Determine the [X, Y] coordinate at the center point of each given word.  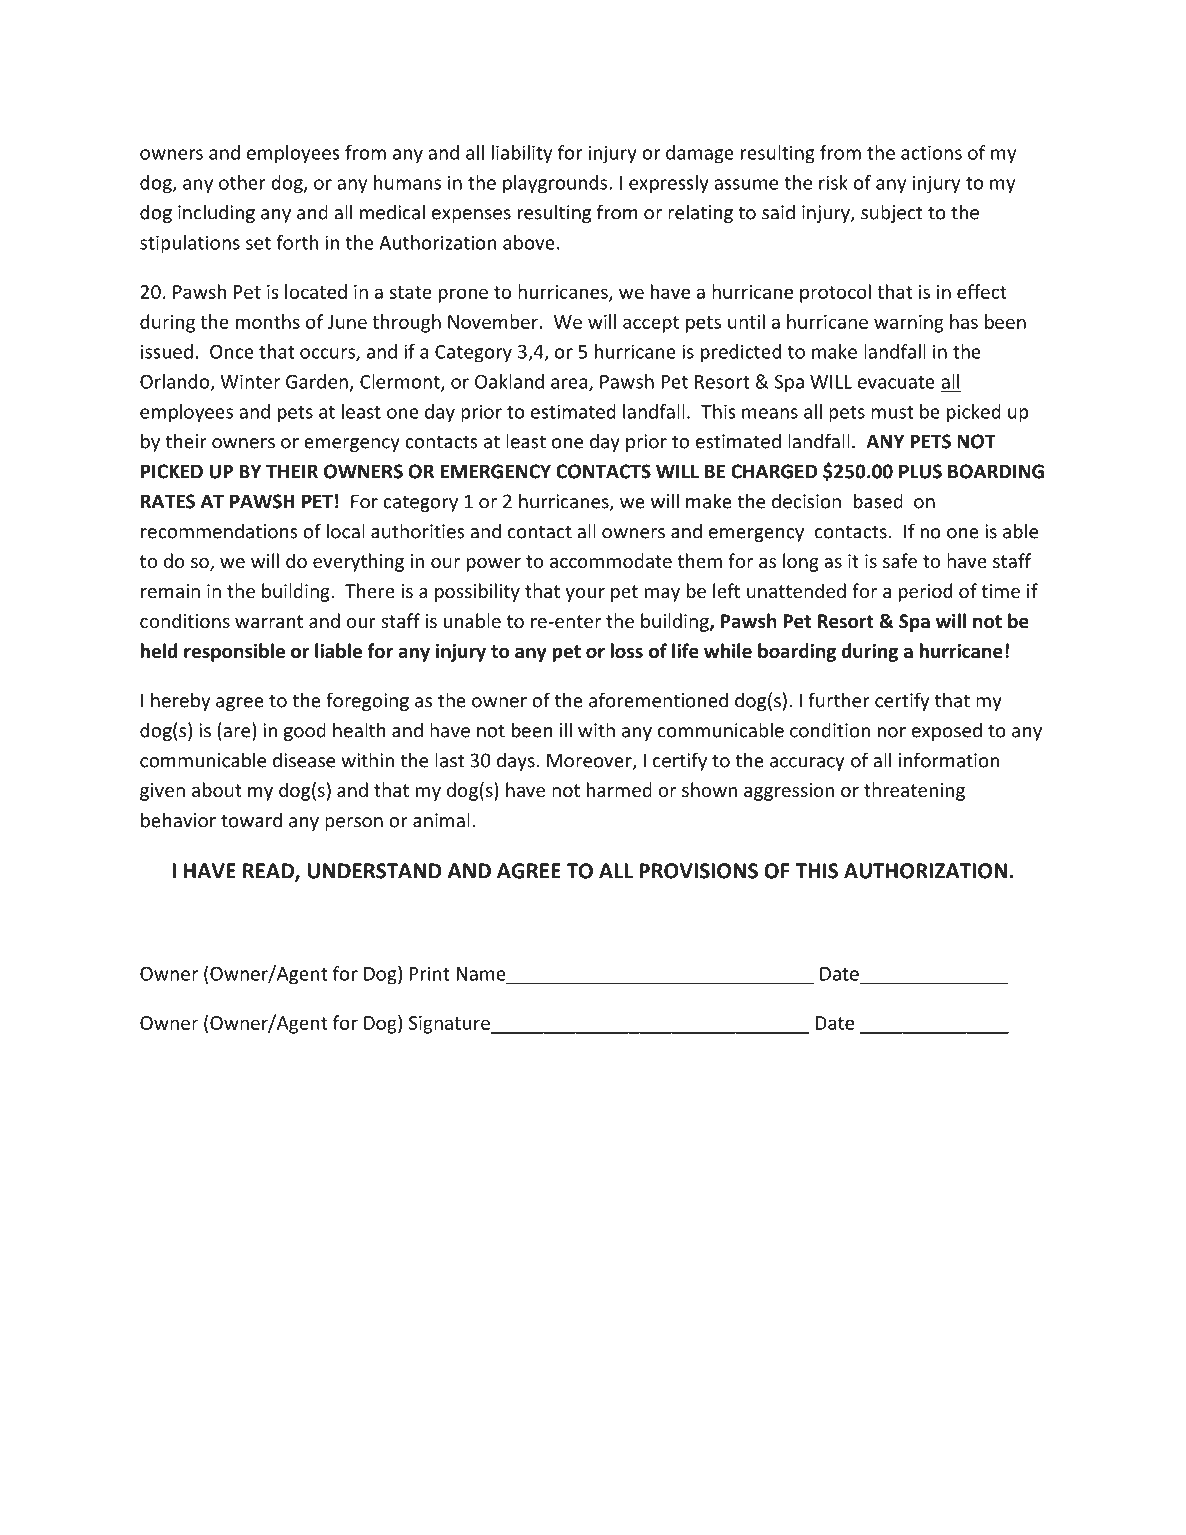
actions [931, 152]
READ [269, 872]
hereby [180, 701]
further [839, 700]
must [892, 412]
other [242, 182]
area [570, 384]
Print [429, 973]
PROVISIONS [698, 871]
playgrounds [556, 184]
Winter [250, 381]
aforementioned [658, 700]
